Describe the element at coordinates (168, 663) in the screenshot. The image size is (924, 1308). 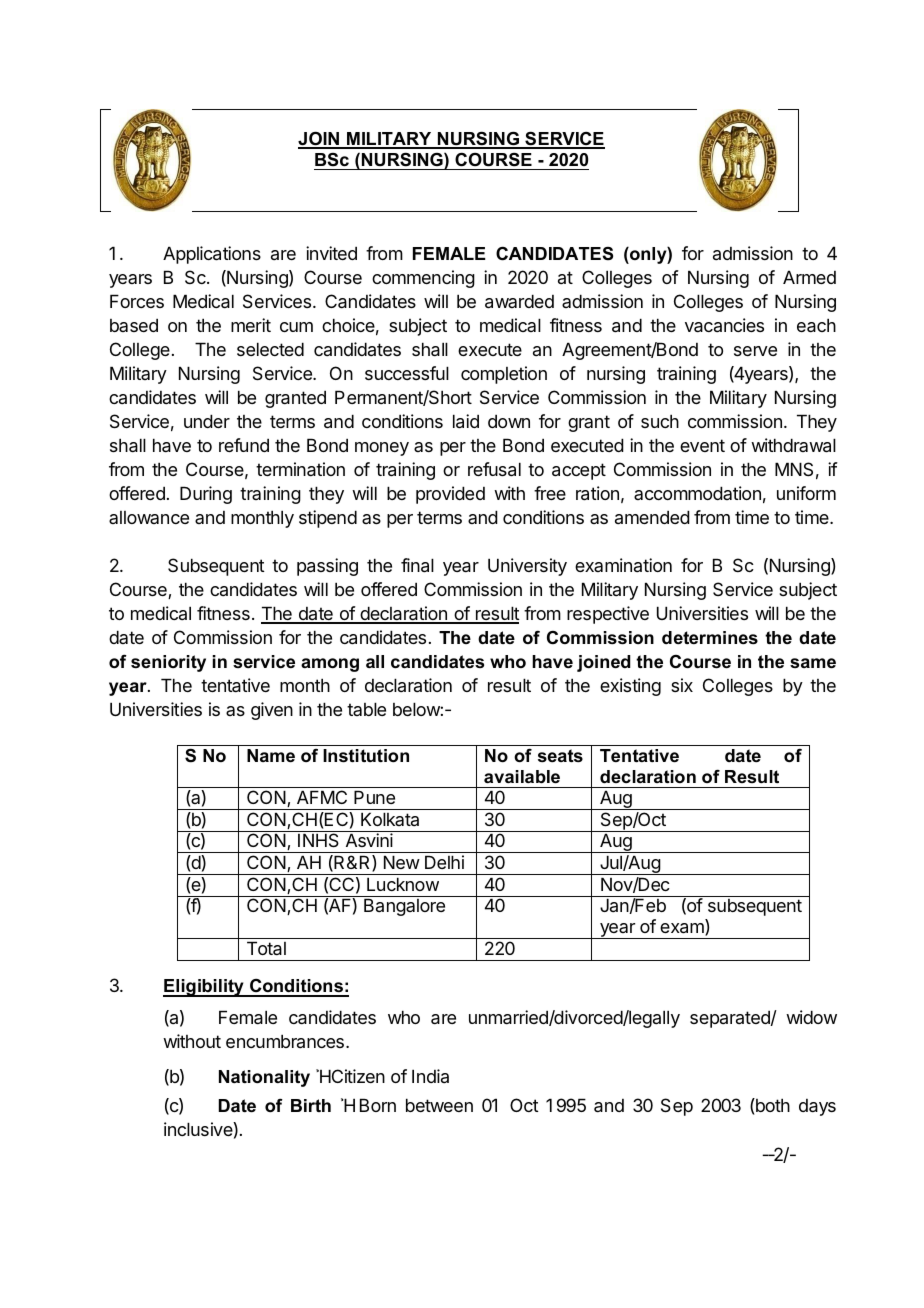
I see `seniority` at that location.
